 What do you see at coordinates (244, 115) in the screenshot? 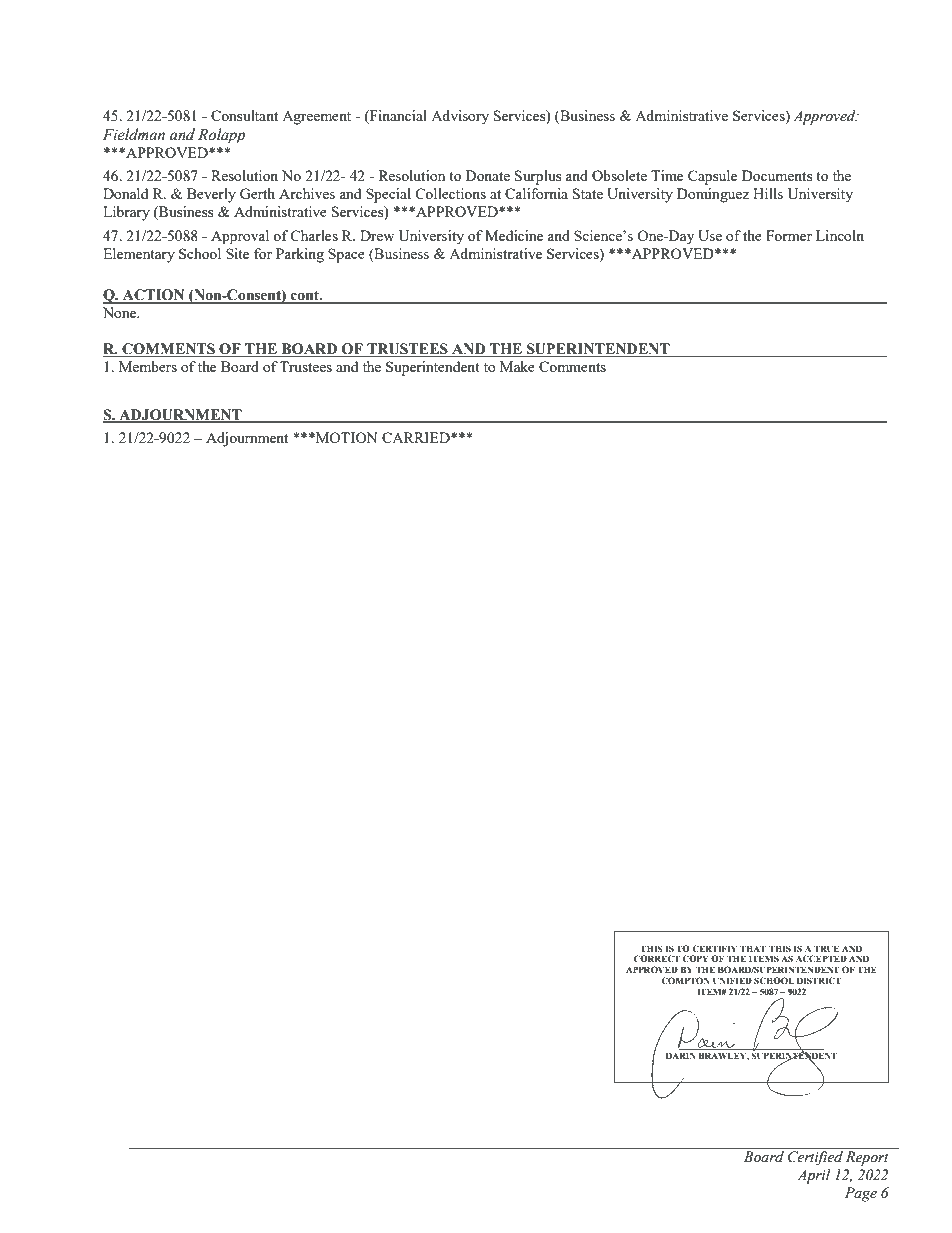
I see `Consultant` at bounding box center [244, 115].
